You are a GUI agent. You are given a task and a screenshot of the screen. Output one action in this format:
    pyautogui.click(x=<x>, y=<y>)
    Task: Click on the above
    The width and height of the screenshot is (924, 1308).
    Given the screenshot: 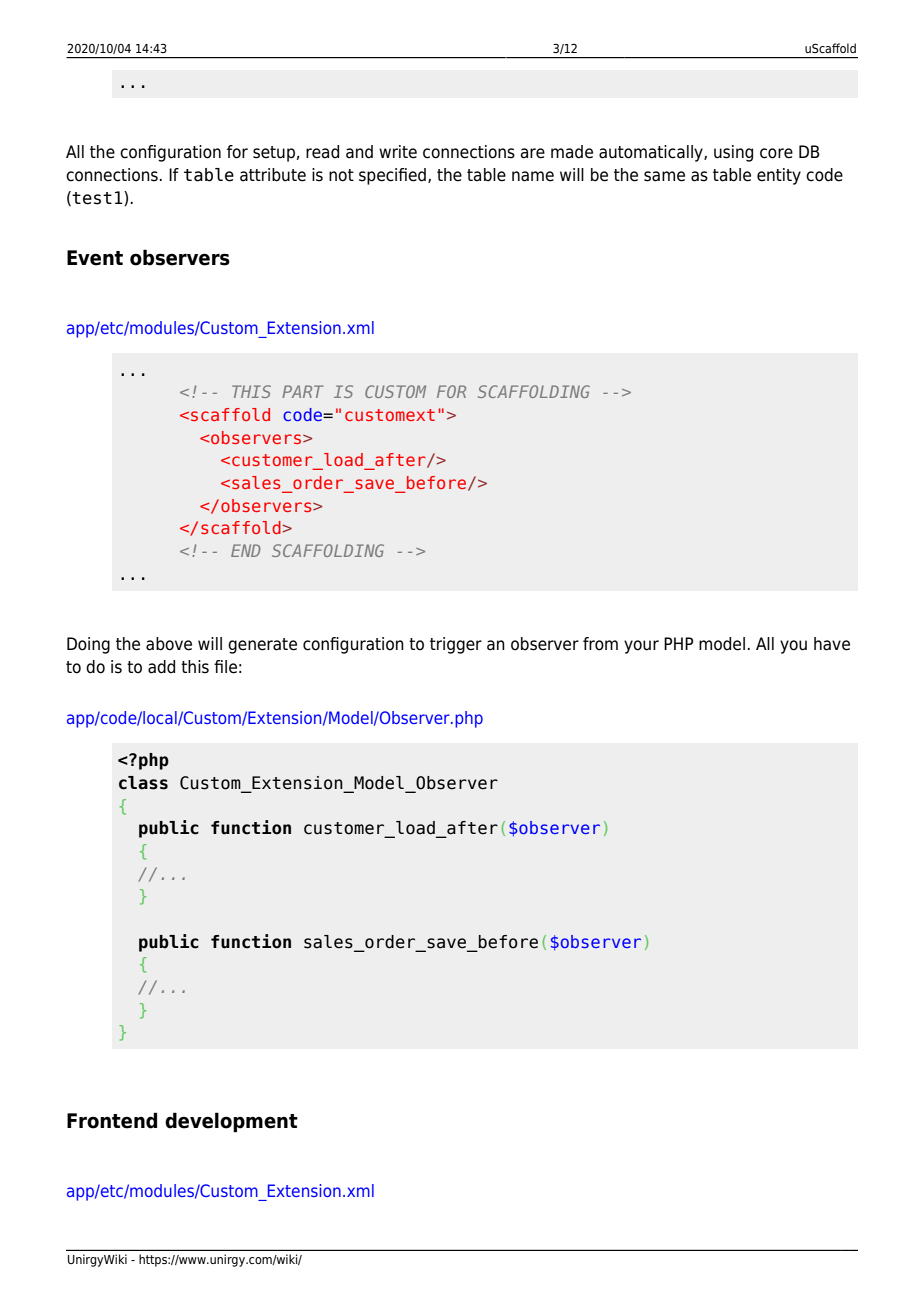 What is the action you would take?
    pyautogui.click(x=169, y=644)
